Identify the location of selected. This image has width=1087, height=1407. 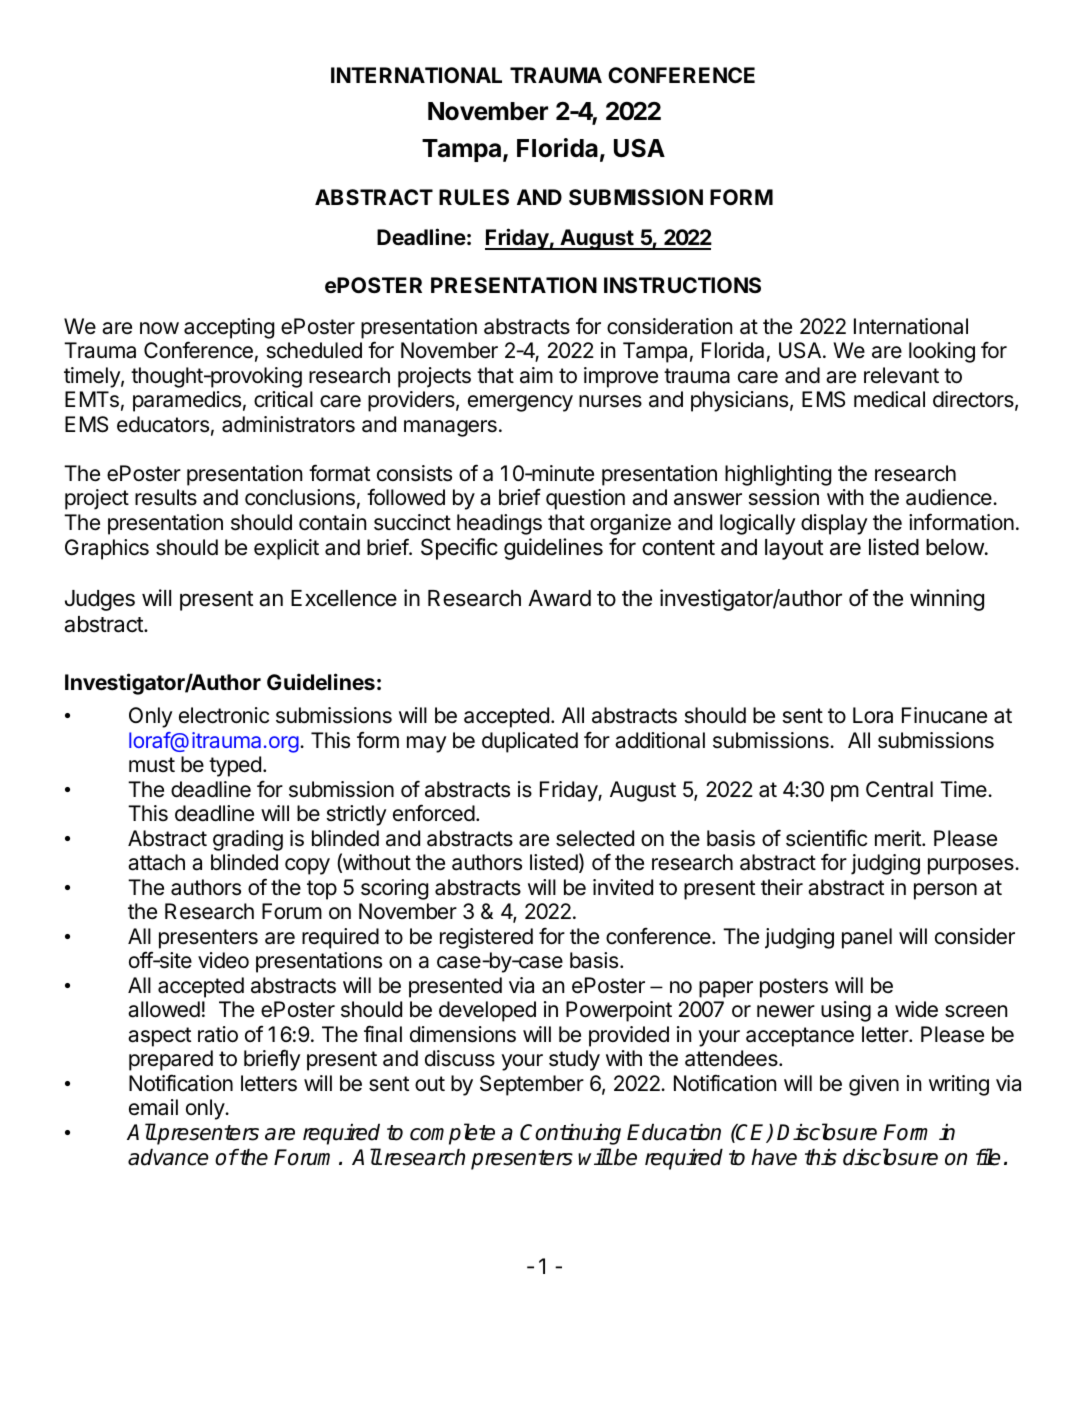
(595, 838).
